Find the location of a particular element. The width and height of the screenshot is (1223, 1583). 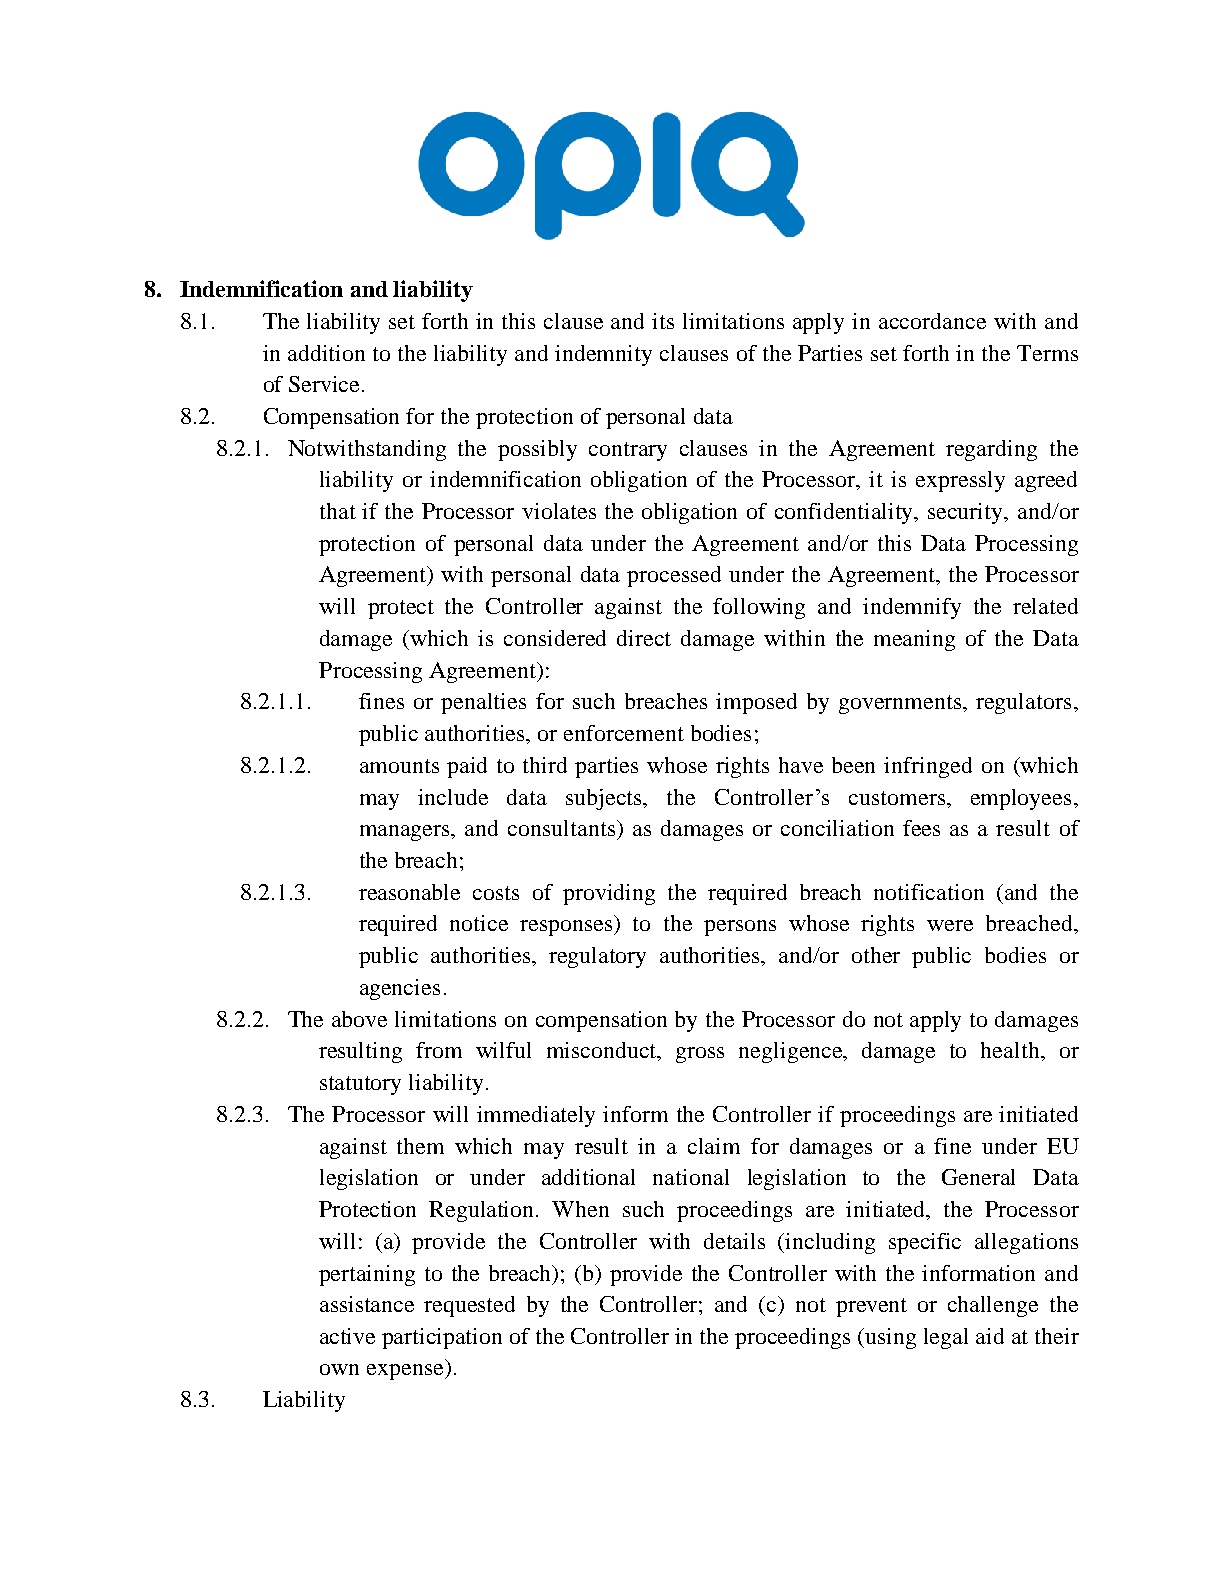

participation is located at coordinates (442, 1338).
